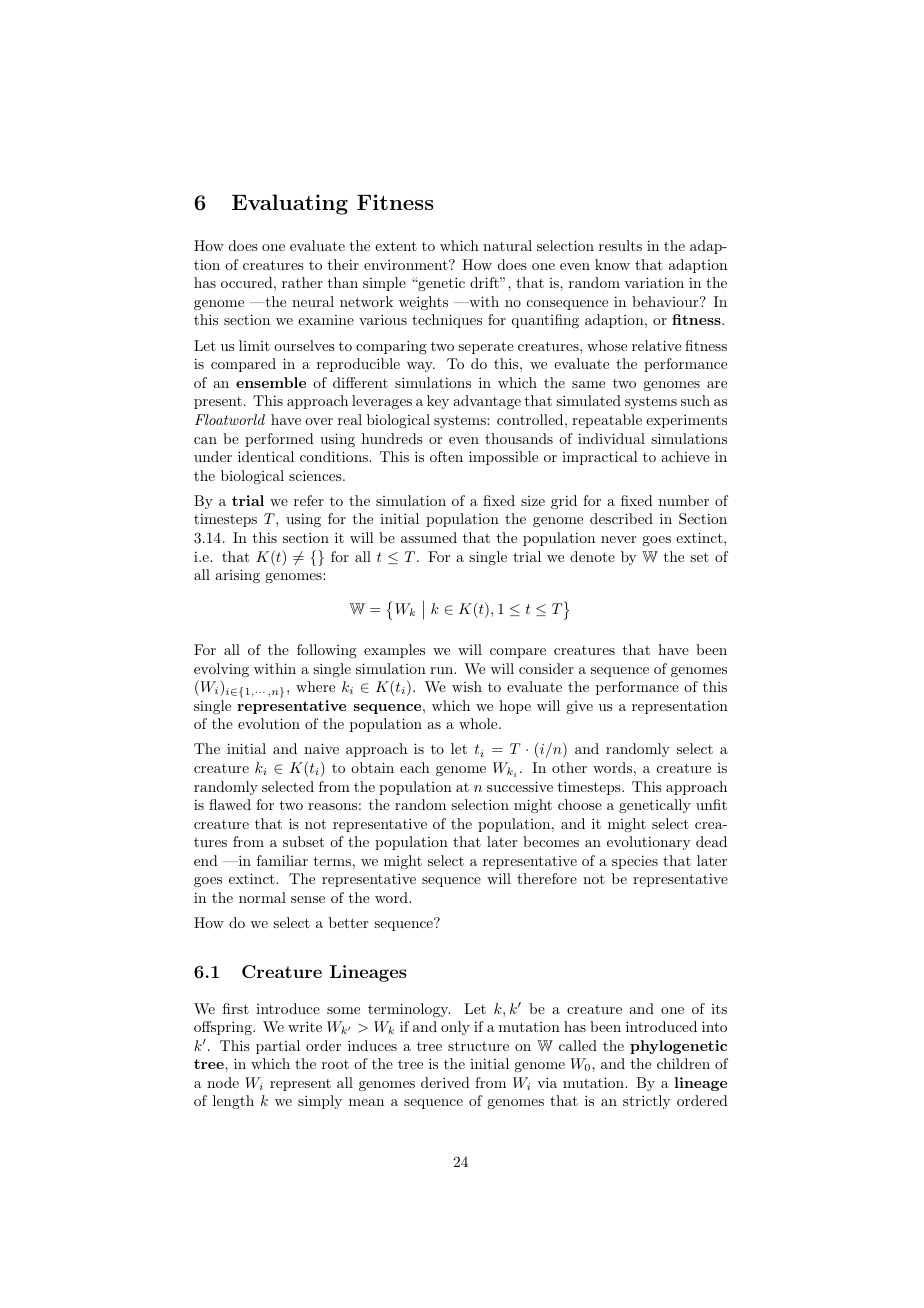  I want to click on give, so click(579, 707).
